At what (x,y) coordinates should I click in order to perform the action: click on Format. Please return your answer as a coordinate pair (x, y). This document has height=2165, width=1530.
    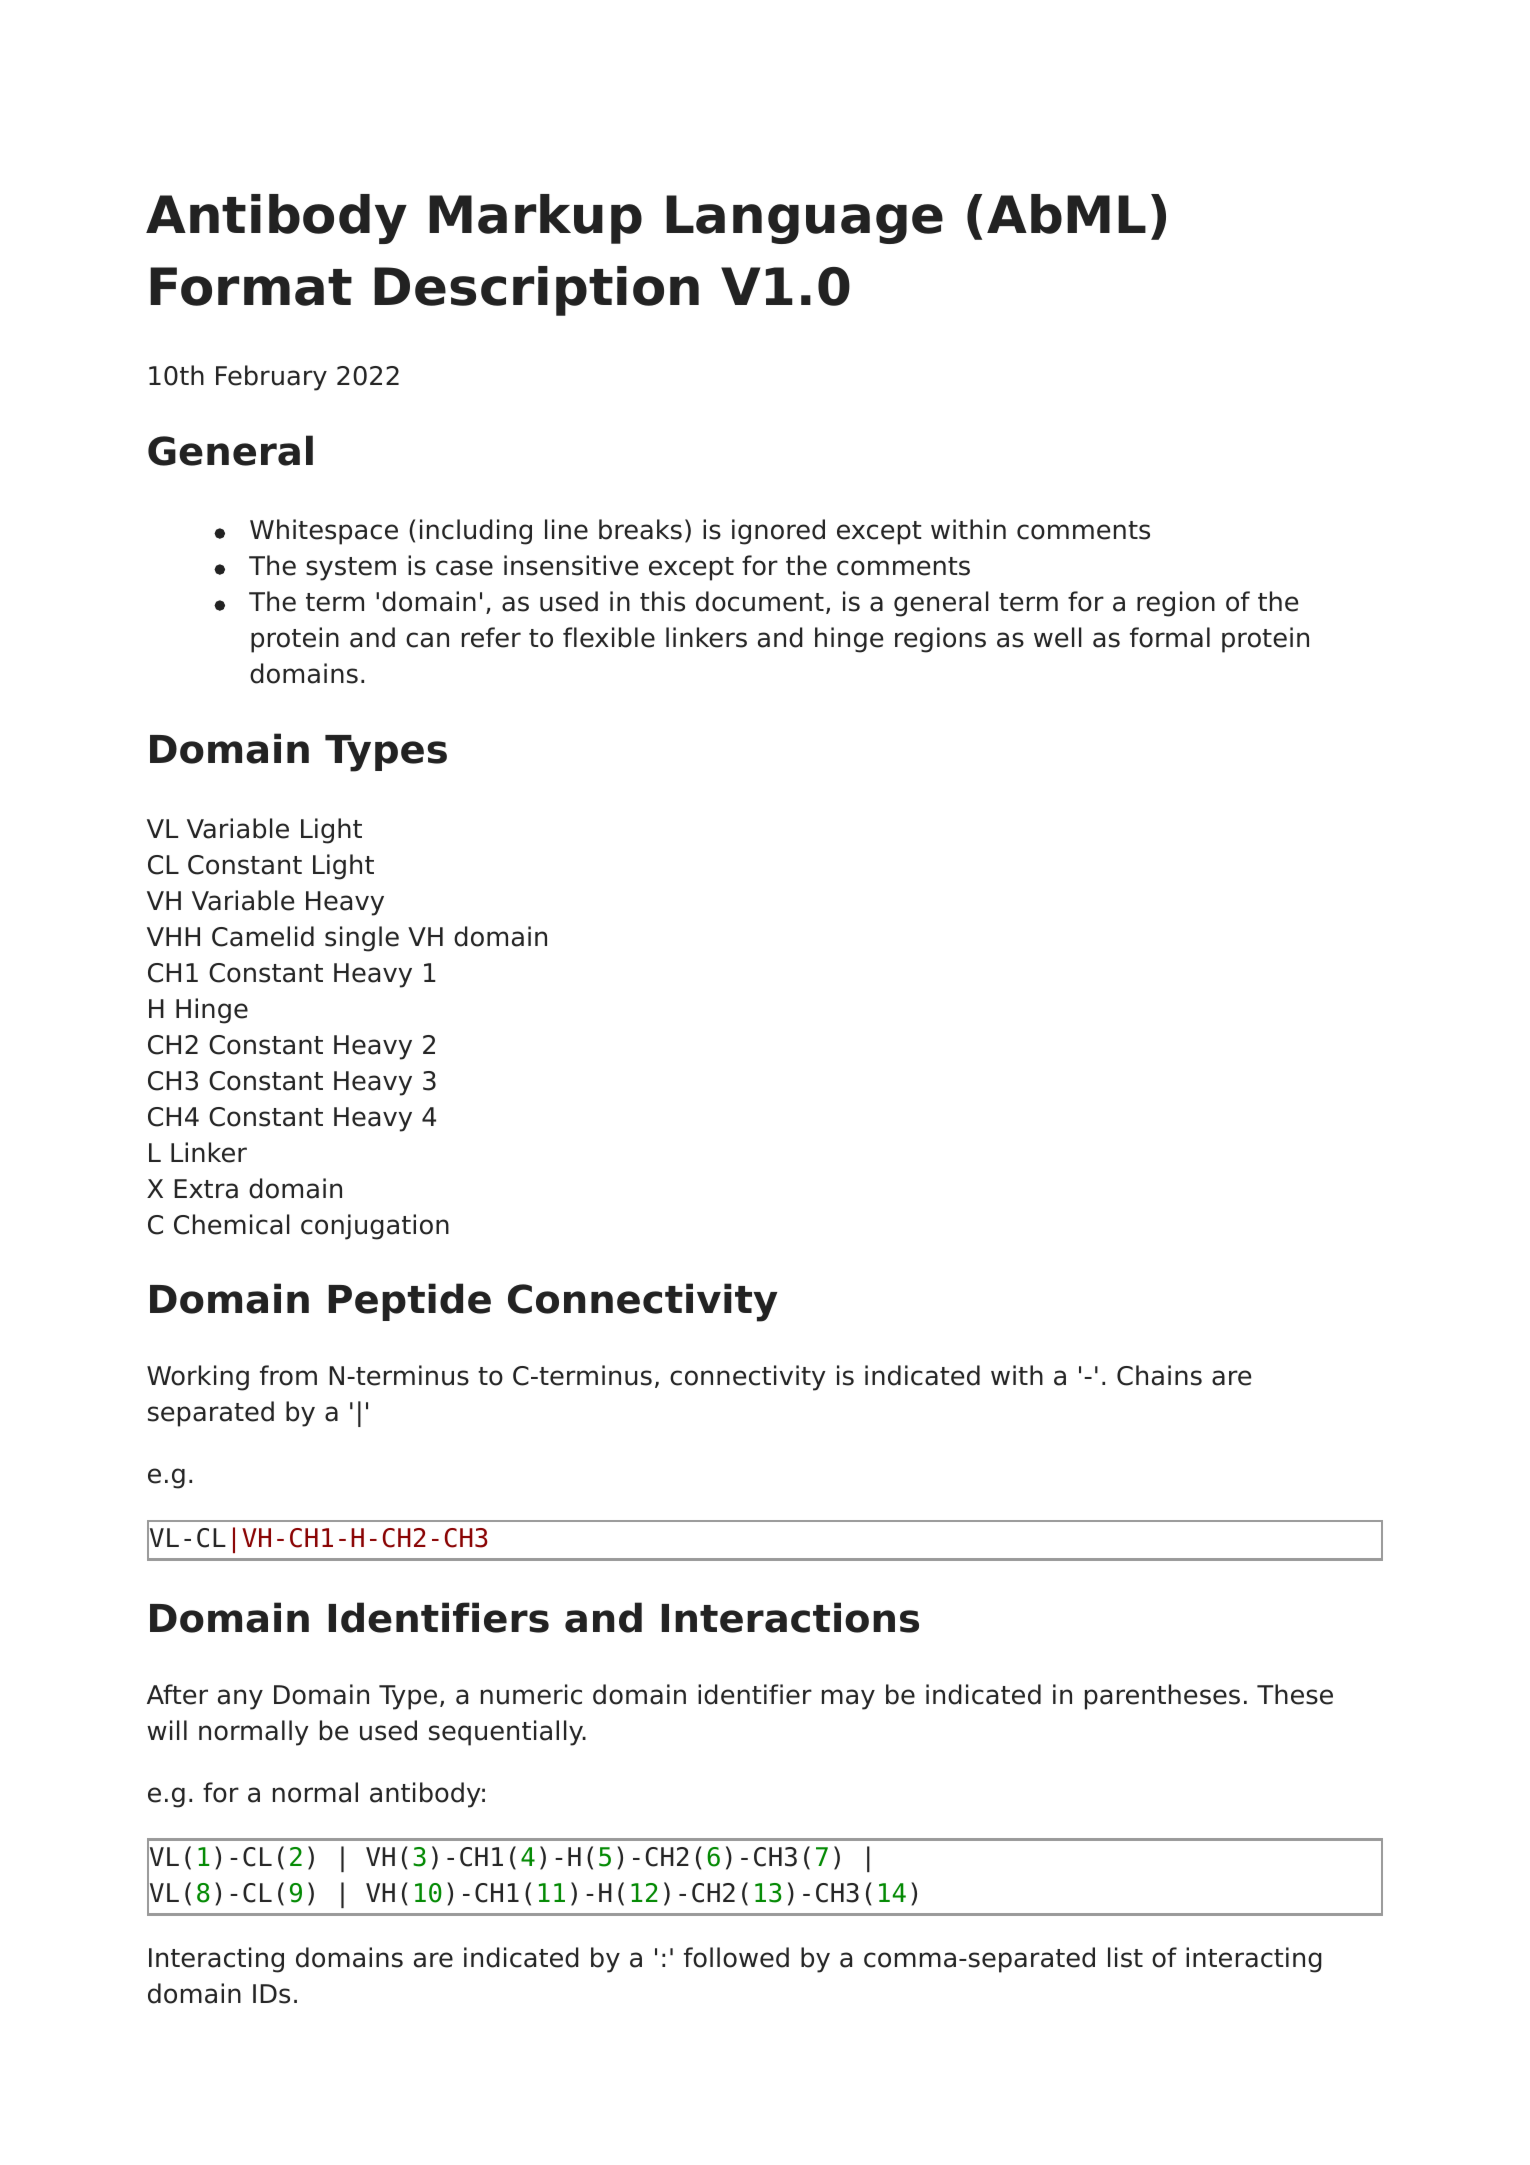
    Looking at the image, I should click on (251, 286).
